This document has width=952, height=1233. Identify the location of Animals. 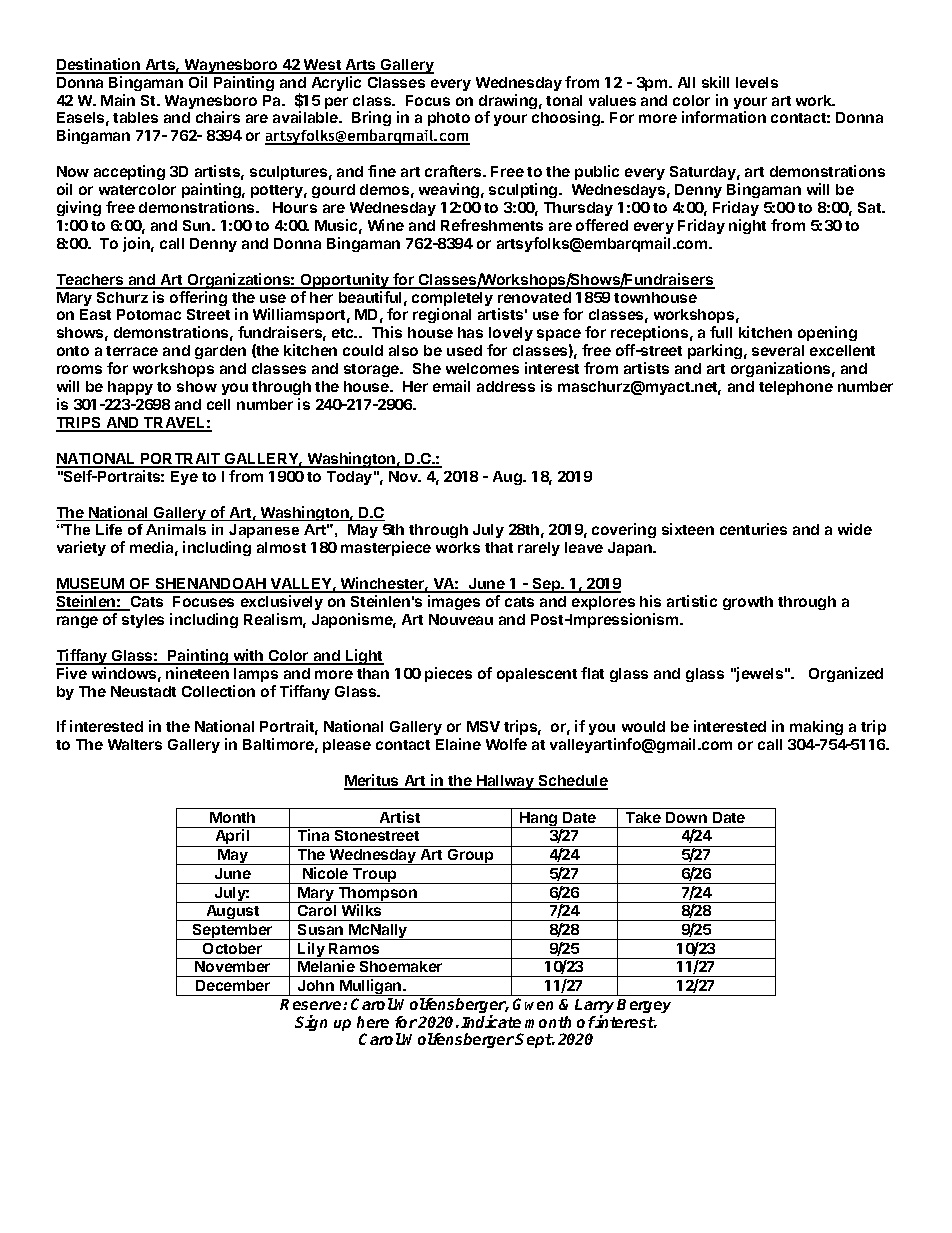
(176, 529).
